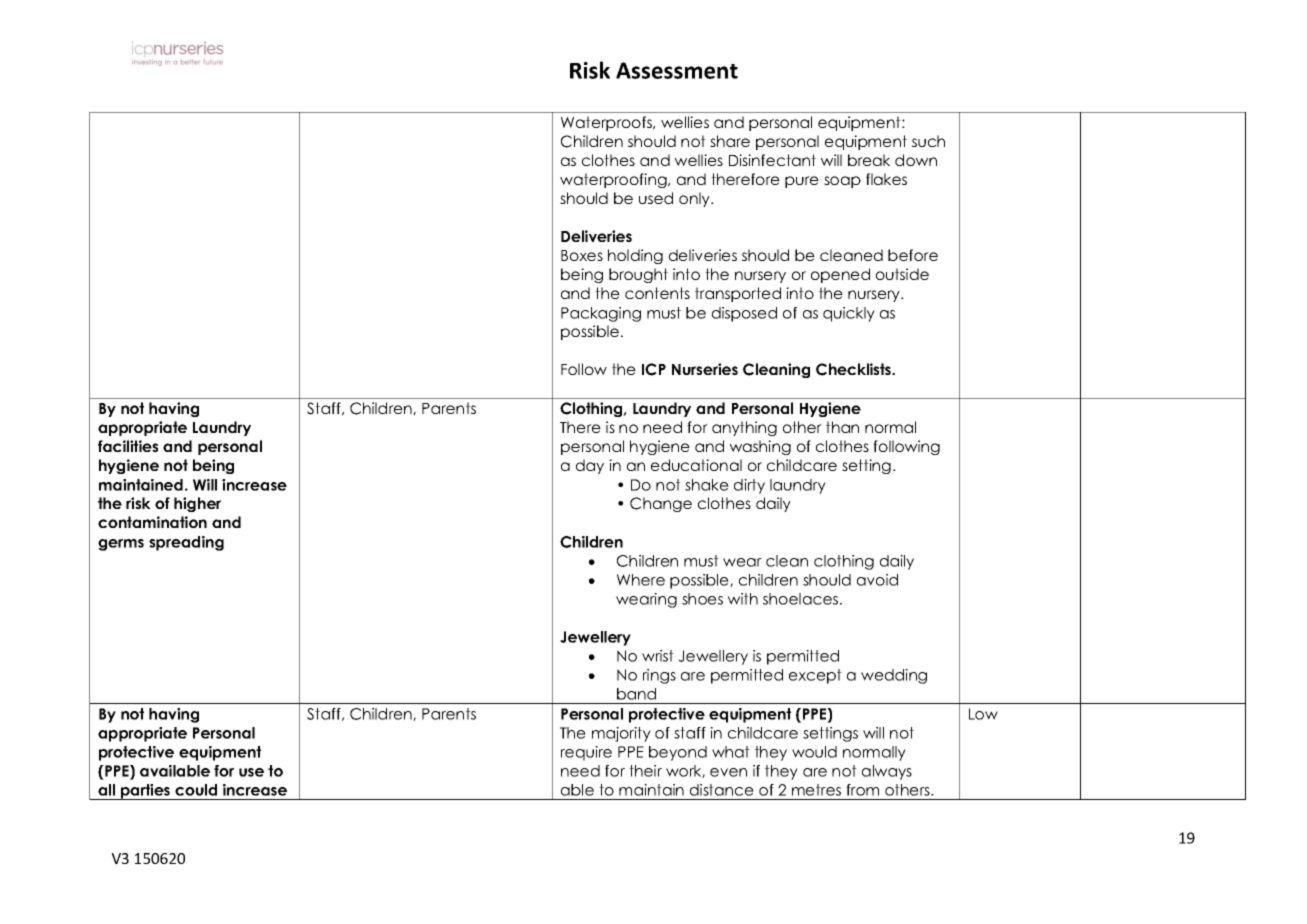 This page has height=924, width=1307. I want to click on facilities, so click(128, 446).
